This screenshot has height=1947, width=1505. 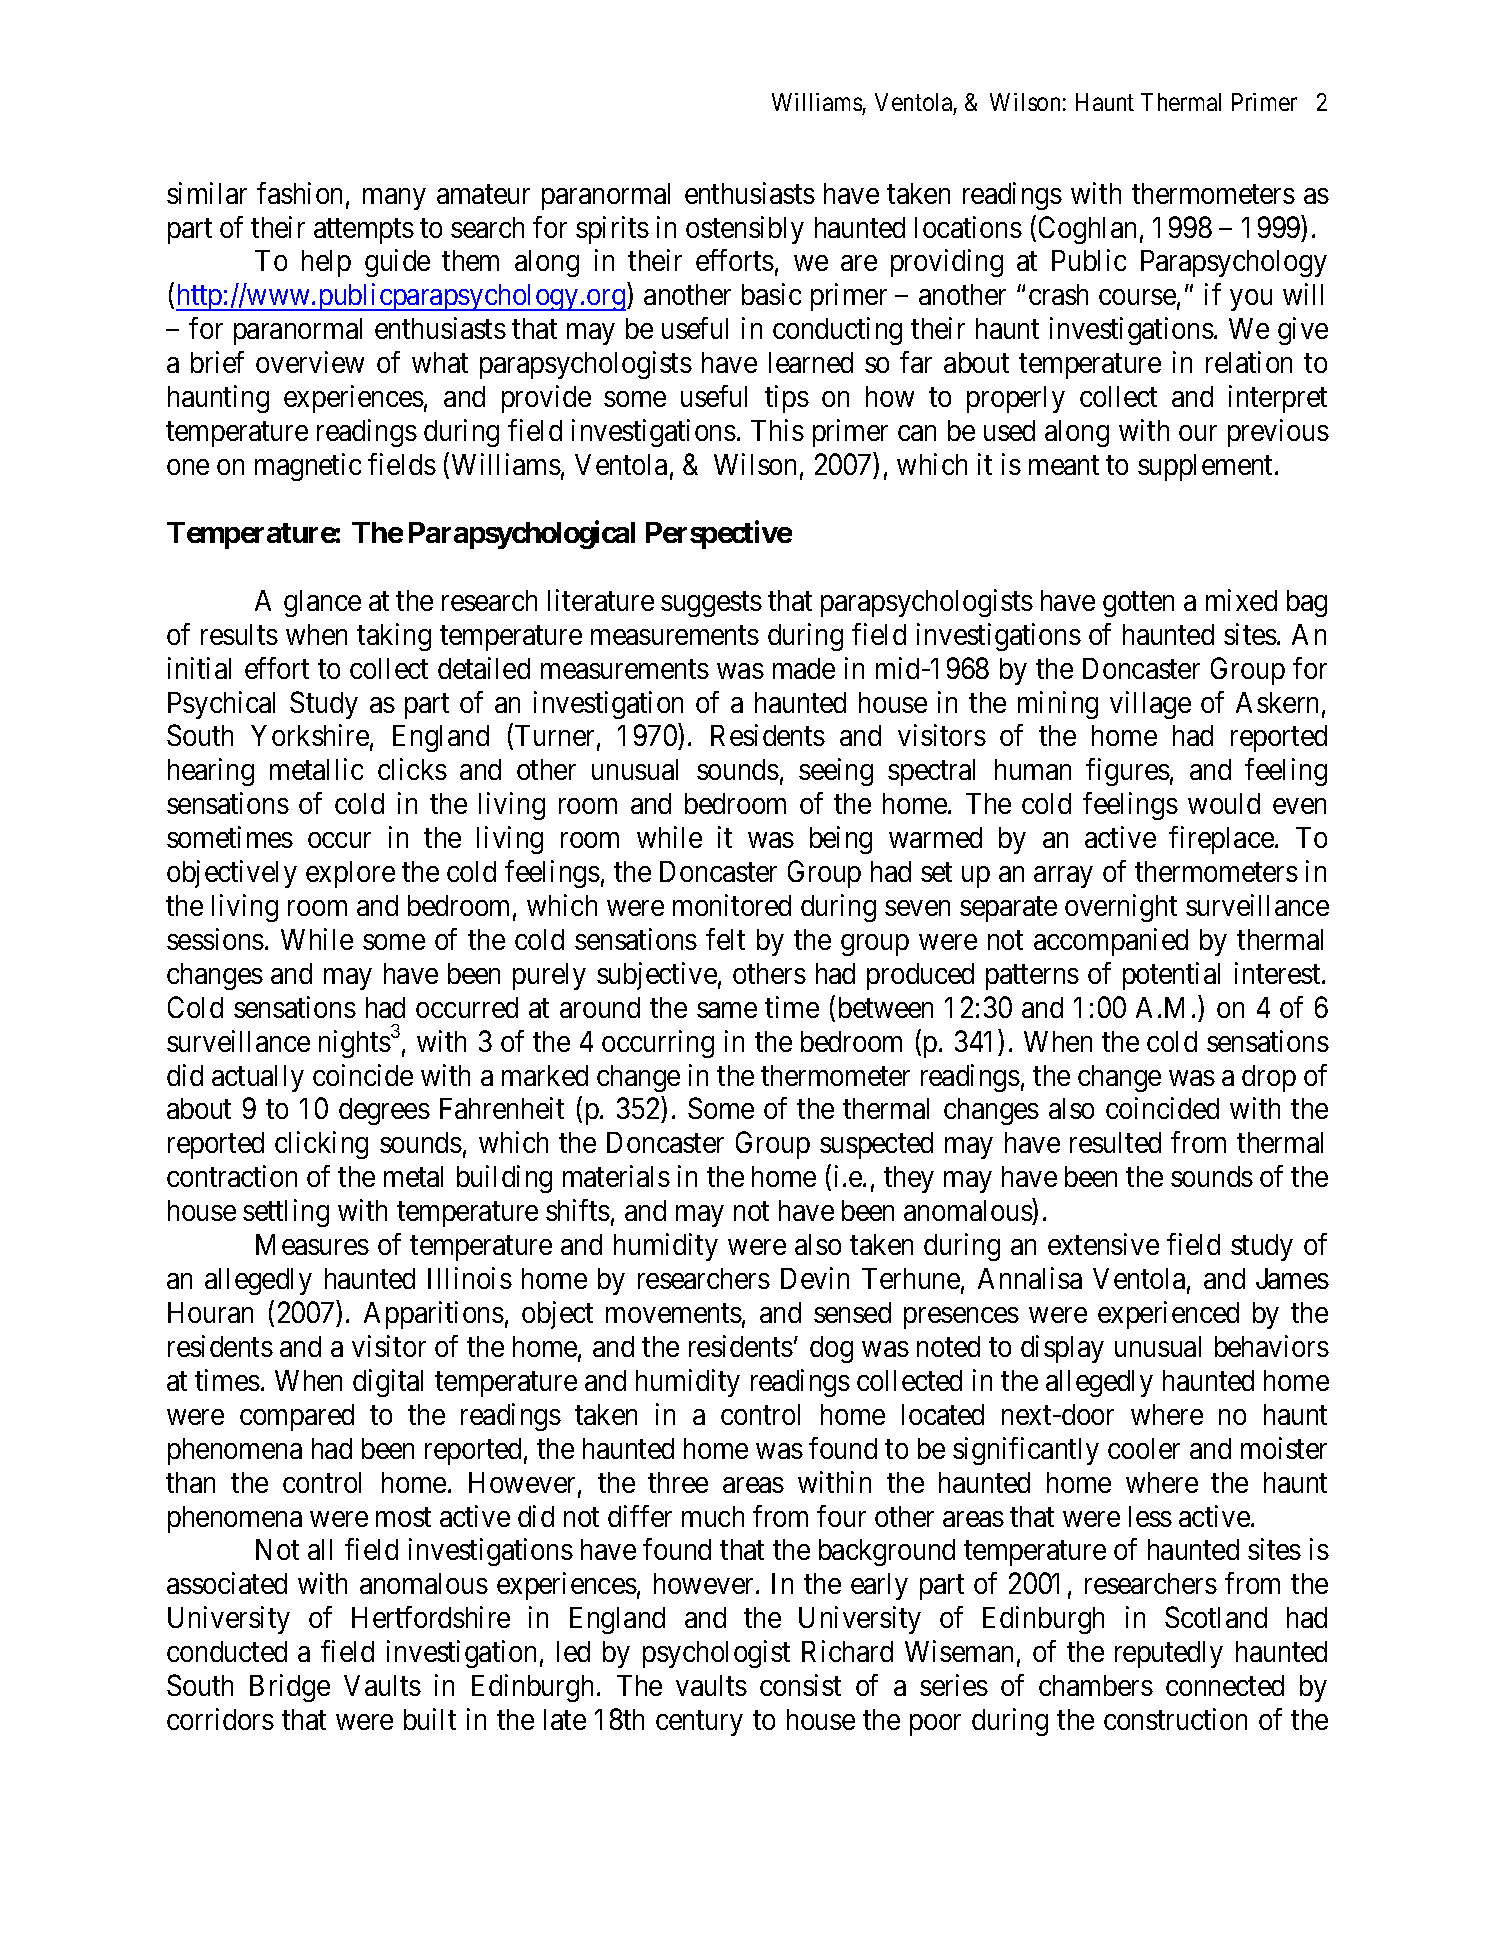 What do you see at coordinates (725, 939) in the screenshot?
I see `felt` at bounding box center [725, 939].
